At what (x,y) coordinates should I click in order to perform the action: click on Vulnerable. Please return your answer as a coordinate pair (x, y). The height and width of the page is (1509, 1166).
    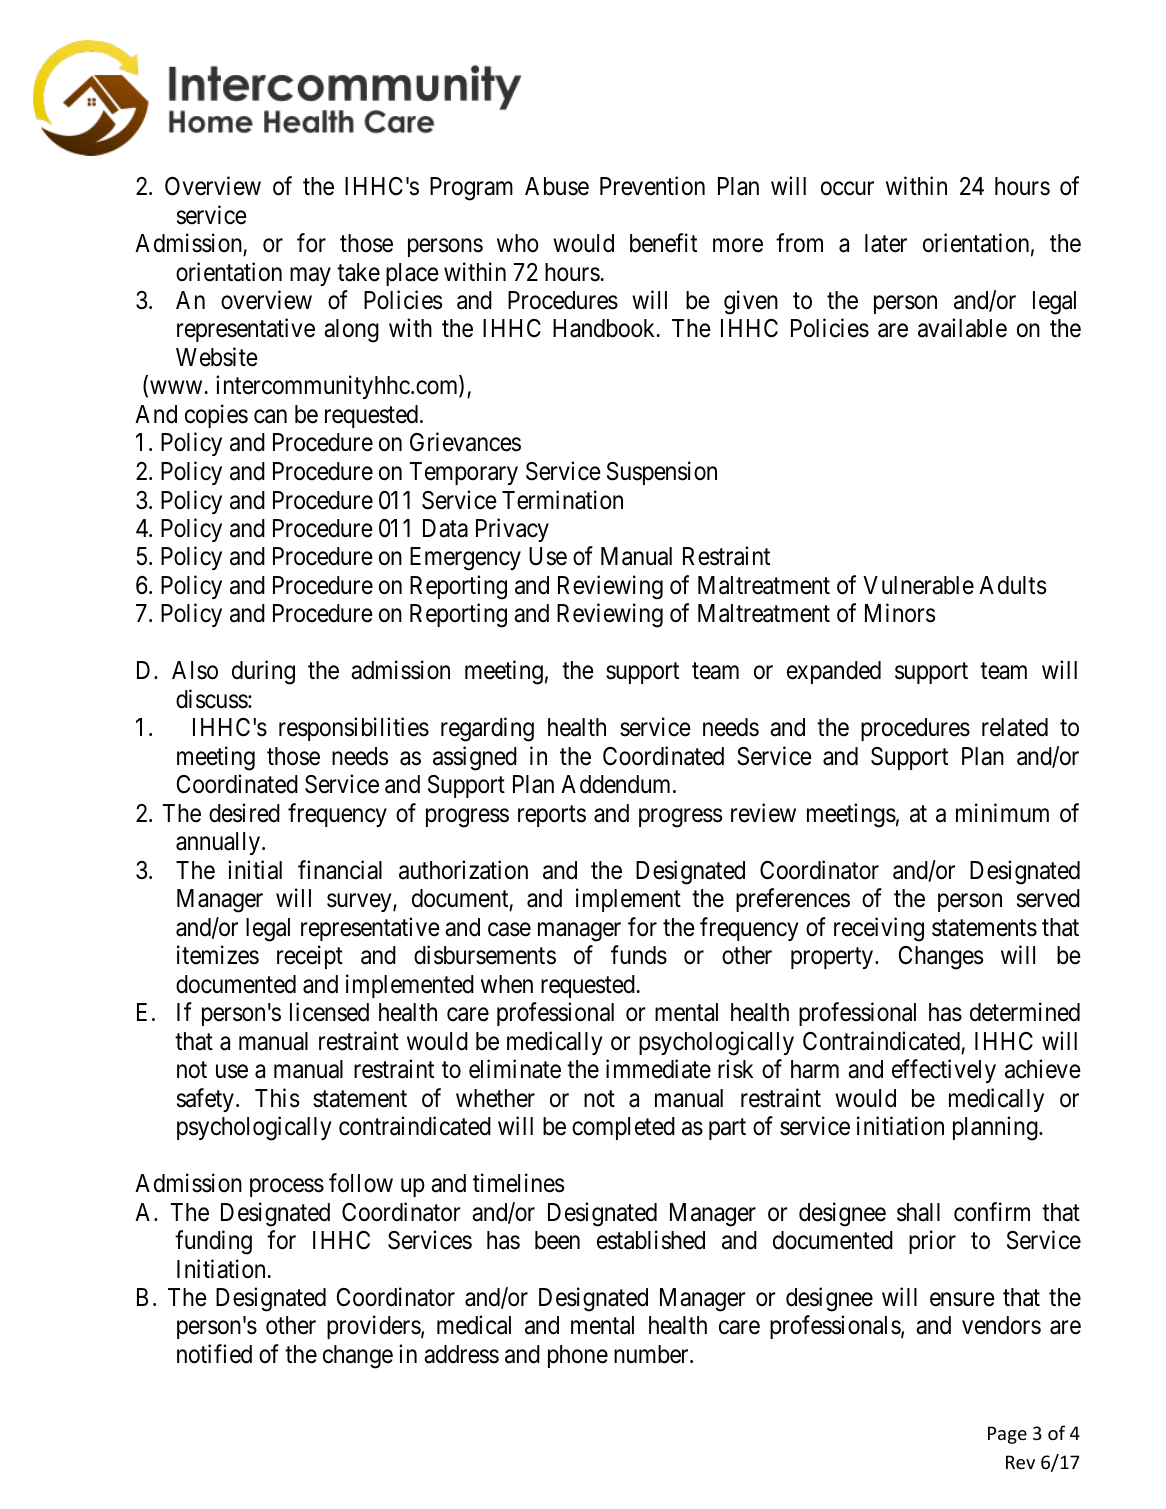
    Looking at the image, I should click on (918, 585).
